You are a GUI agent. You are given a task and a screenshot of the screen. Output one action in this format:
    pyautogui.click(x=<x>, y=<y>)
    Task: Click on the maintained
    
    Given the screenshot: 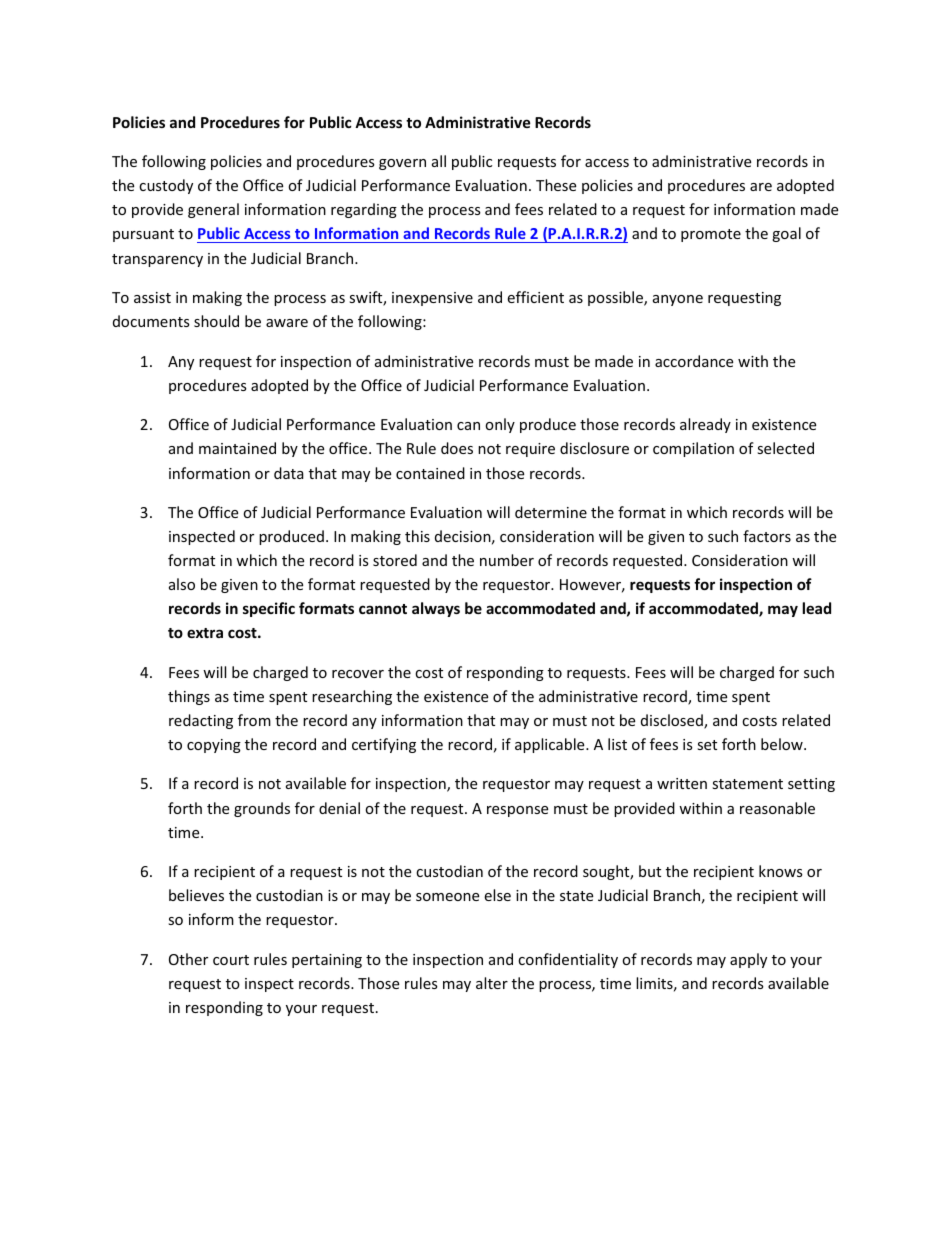 What is the action you would take?
    pyautogui.click(x=237, y=448)
